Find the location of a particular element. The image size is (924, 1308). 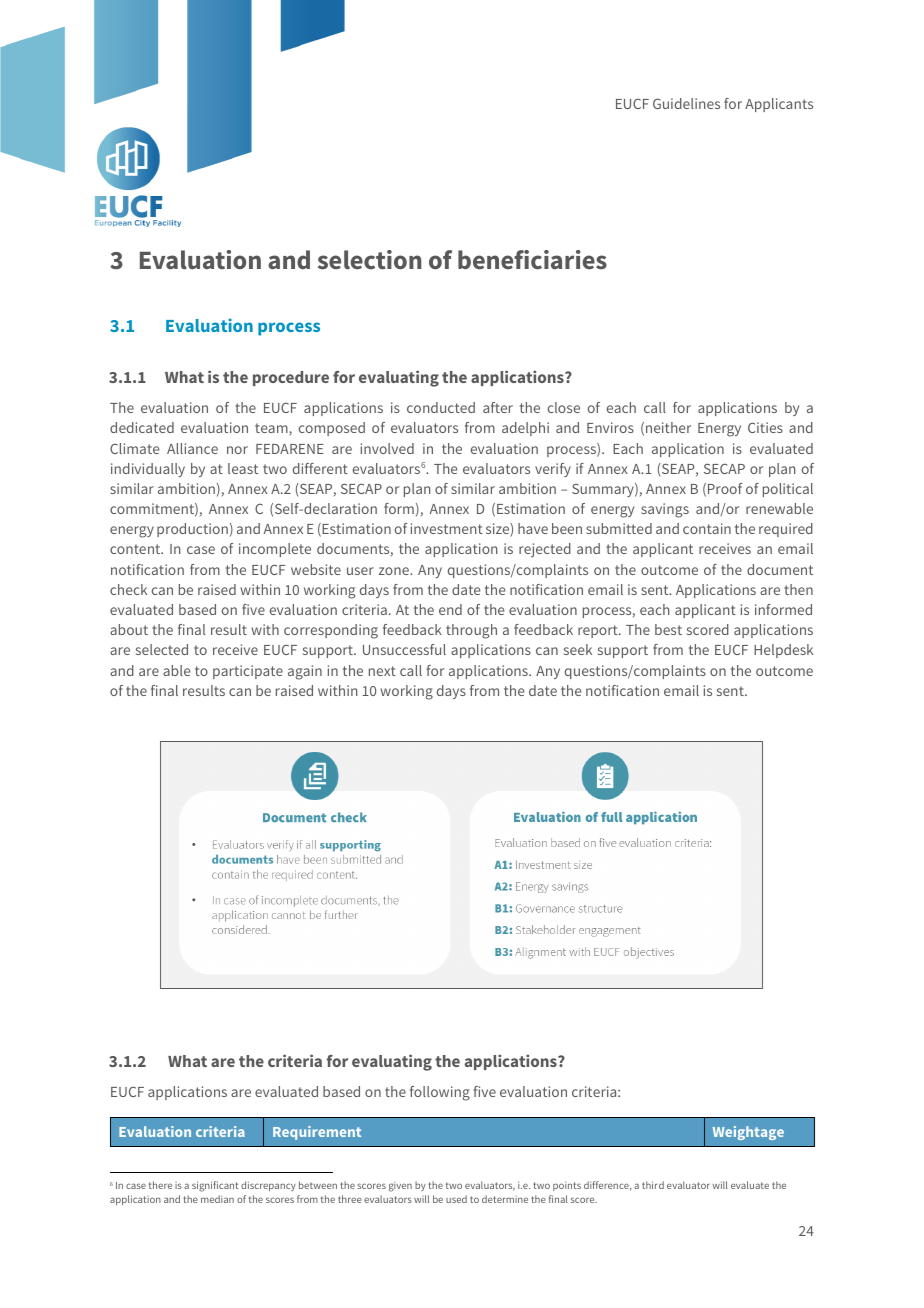

Helpdesk is located at coordinates (783, 651).
